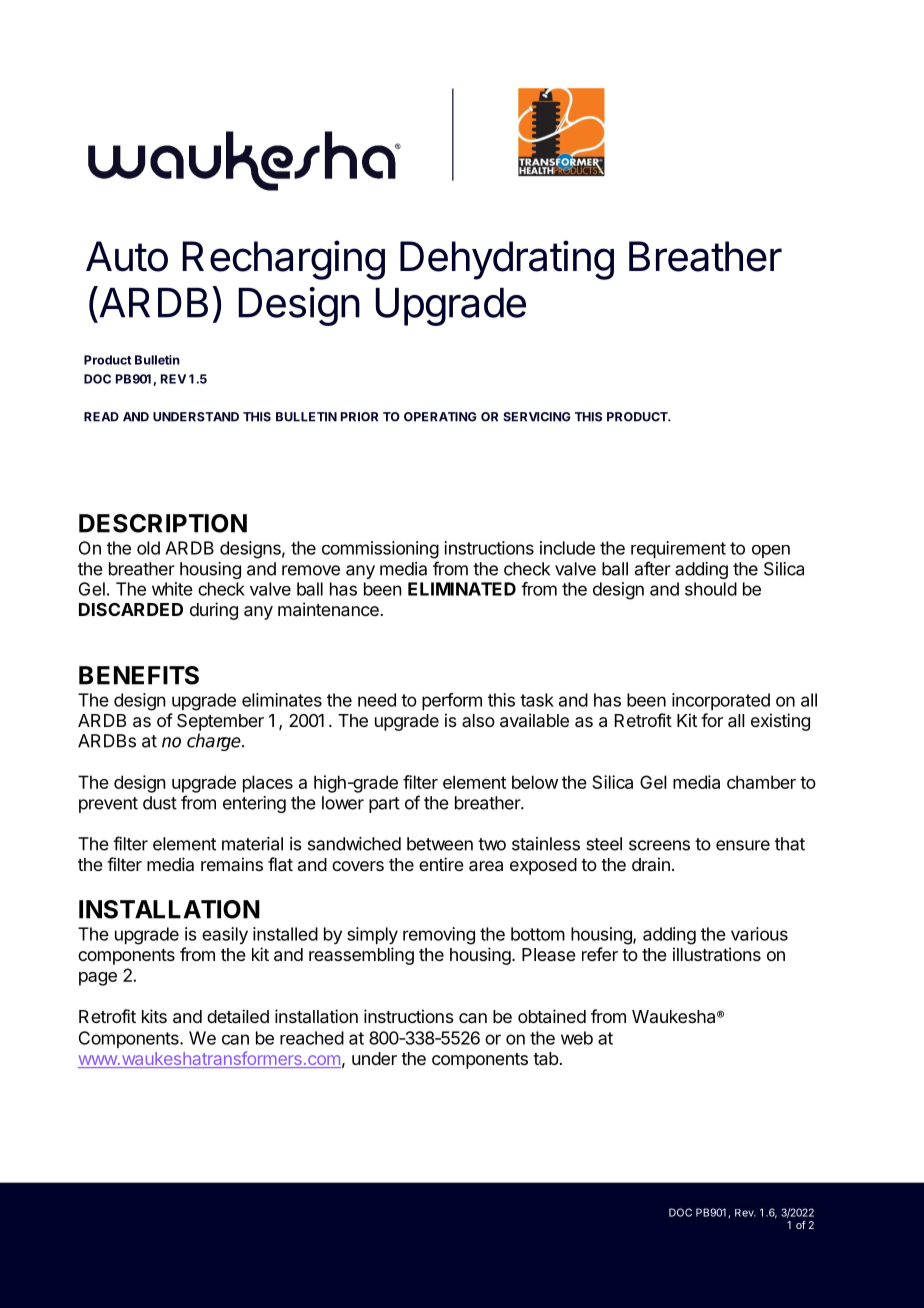 Image resolution: width=924 pixels, height=1308 pixels. Describe the element at coordinates (139, 675) in the document. I see `BENEFITS` at that location.
